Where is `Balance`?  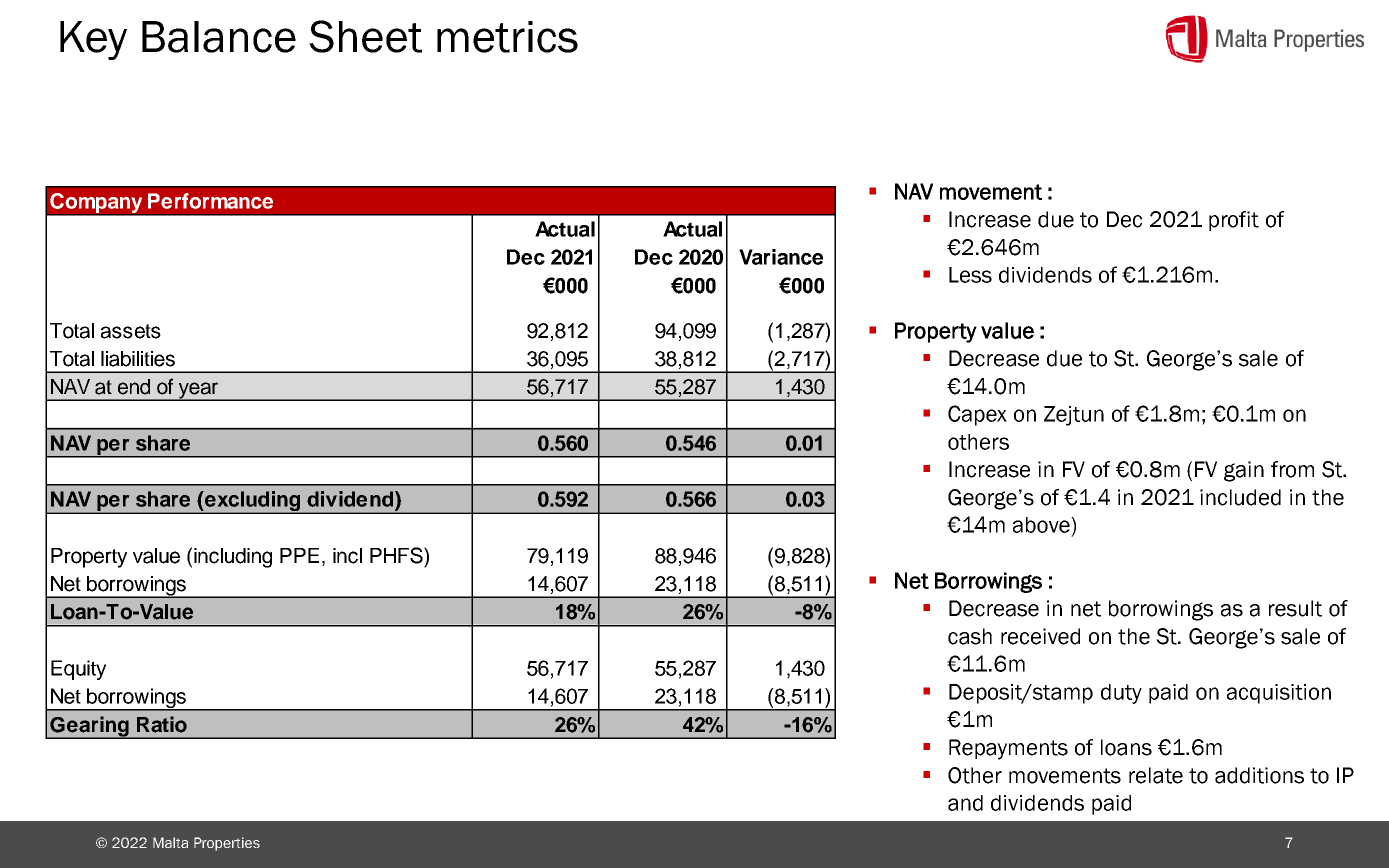
Balance is located at coordinates (219, 37).
